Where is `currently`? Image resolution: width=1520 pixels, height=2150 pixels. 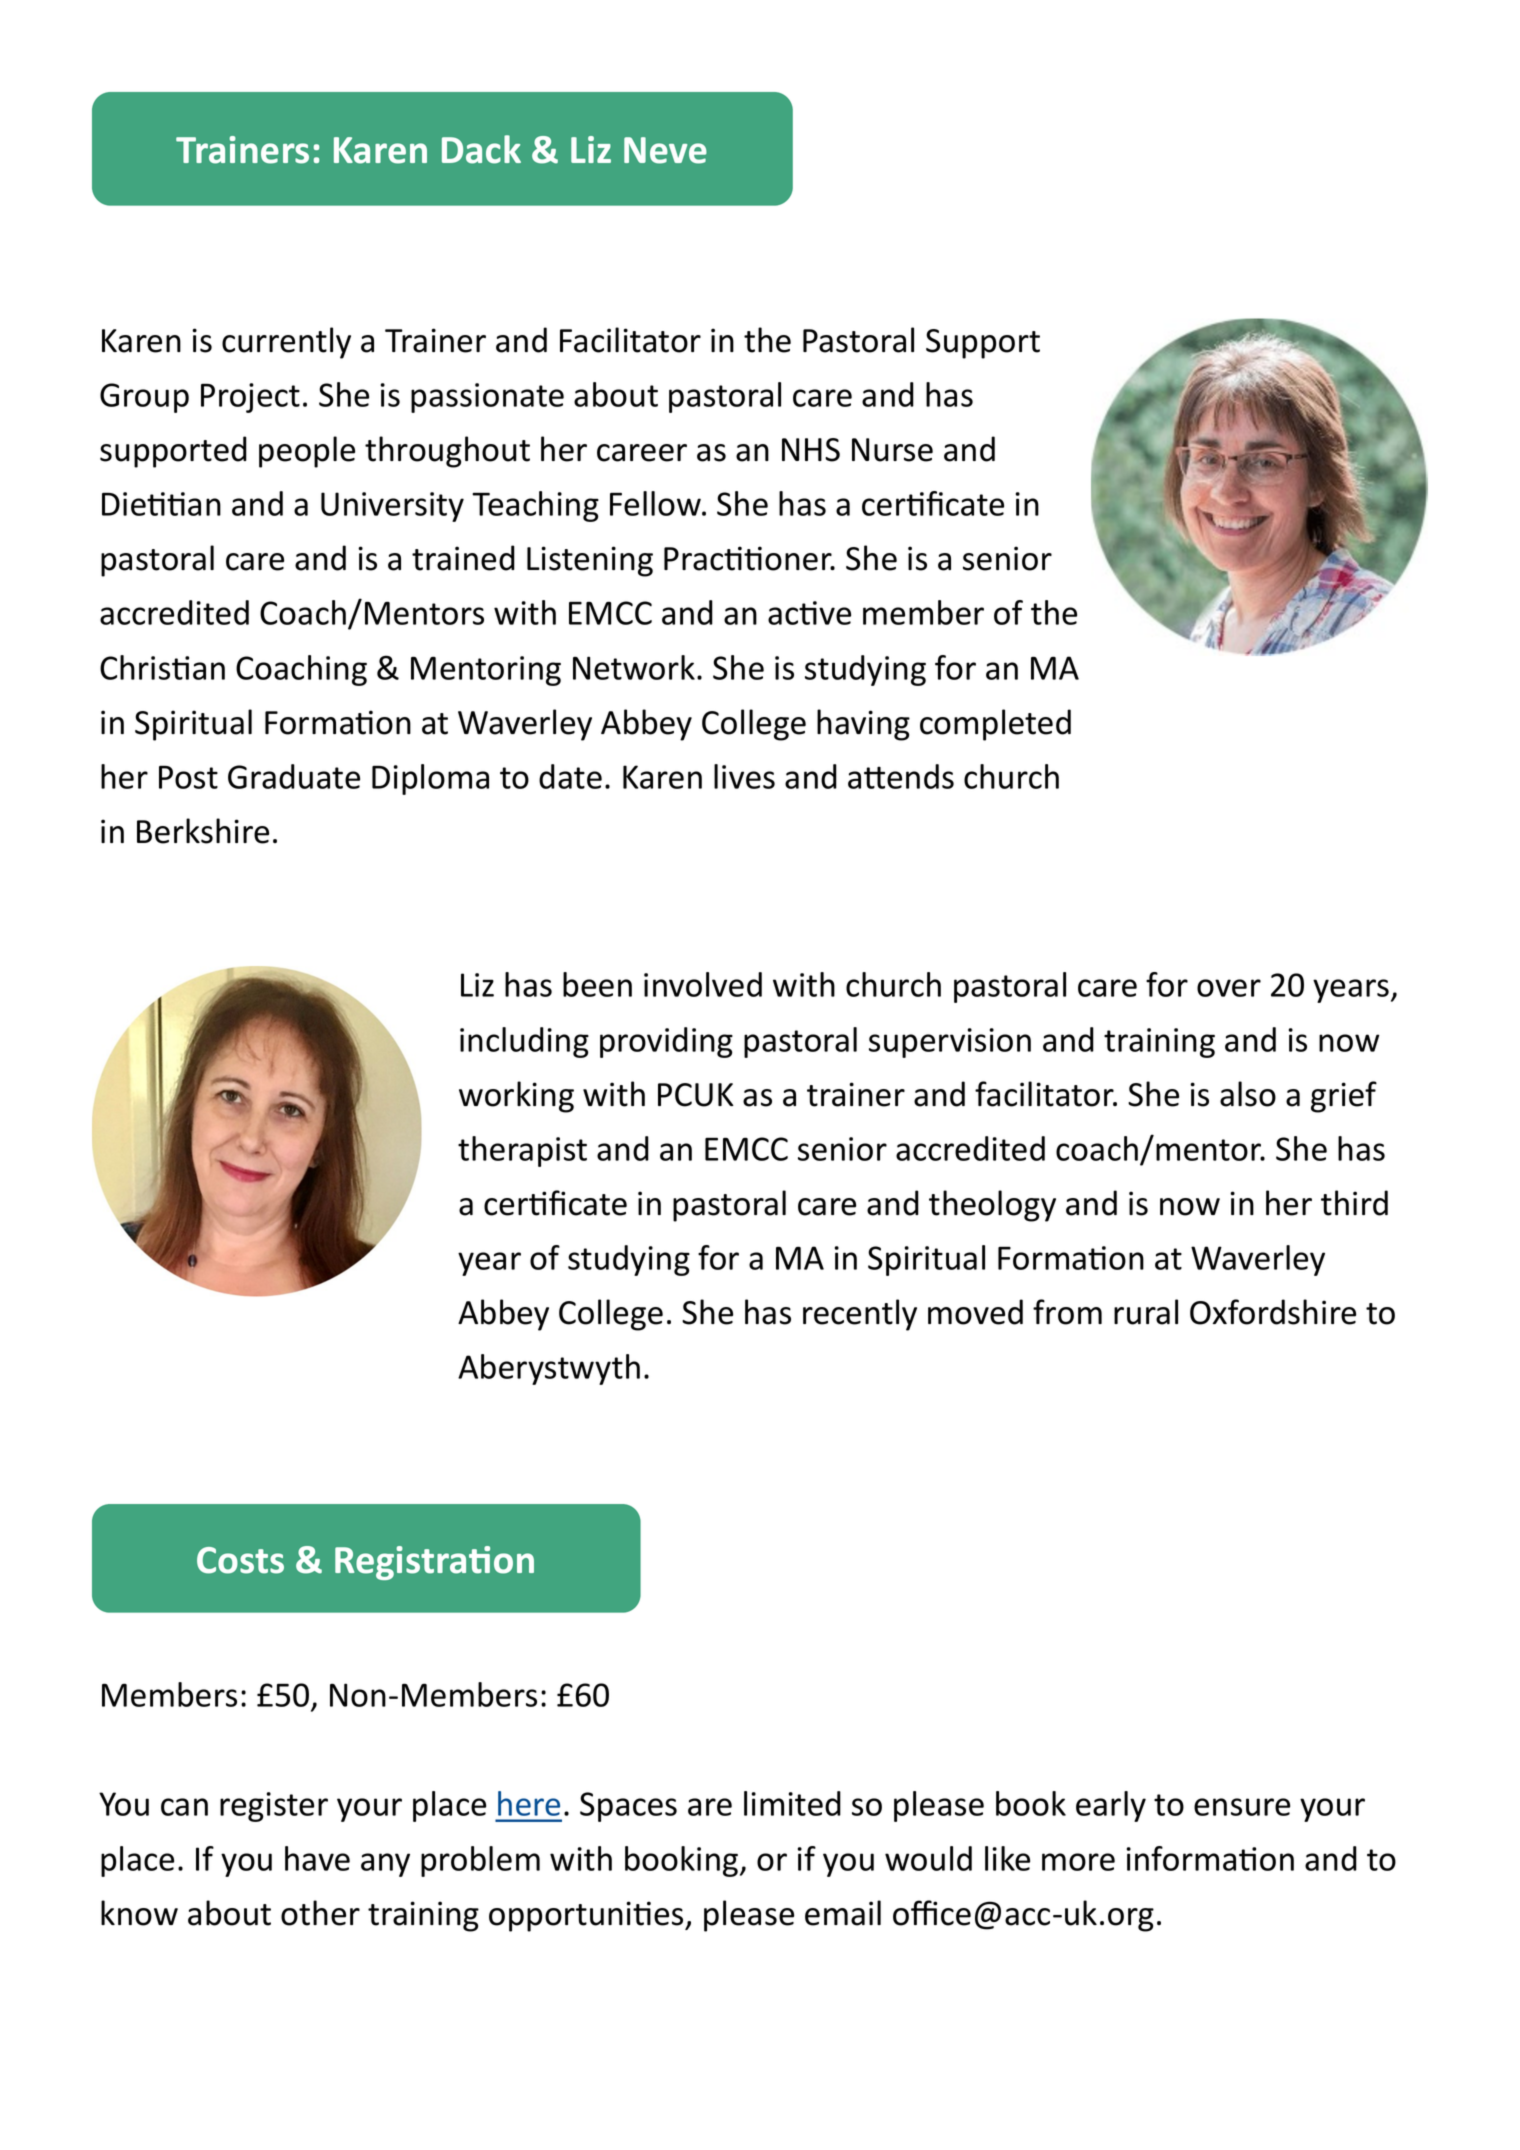
currently is located at coordinates (286, 343).
